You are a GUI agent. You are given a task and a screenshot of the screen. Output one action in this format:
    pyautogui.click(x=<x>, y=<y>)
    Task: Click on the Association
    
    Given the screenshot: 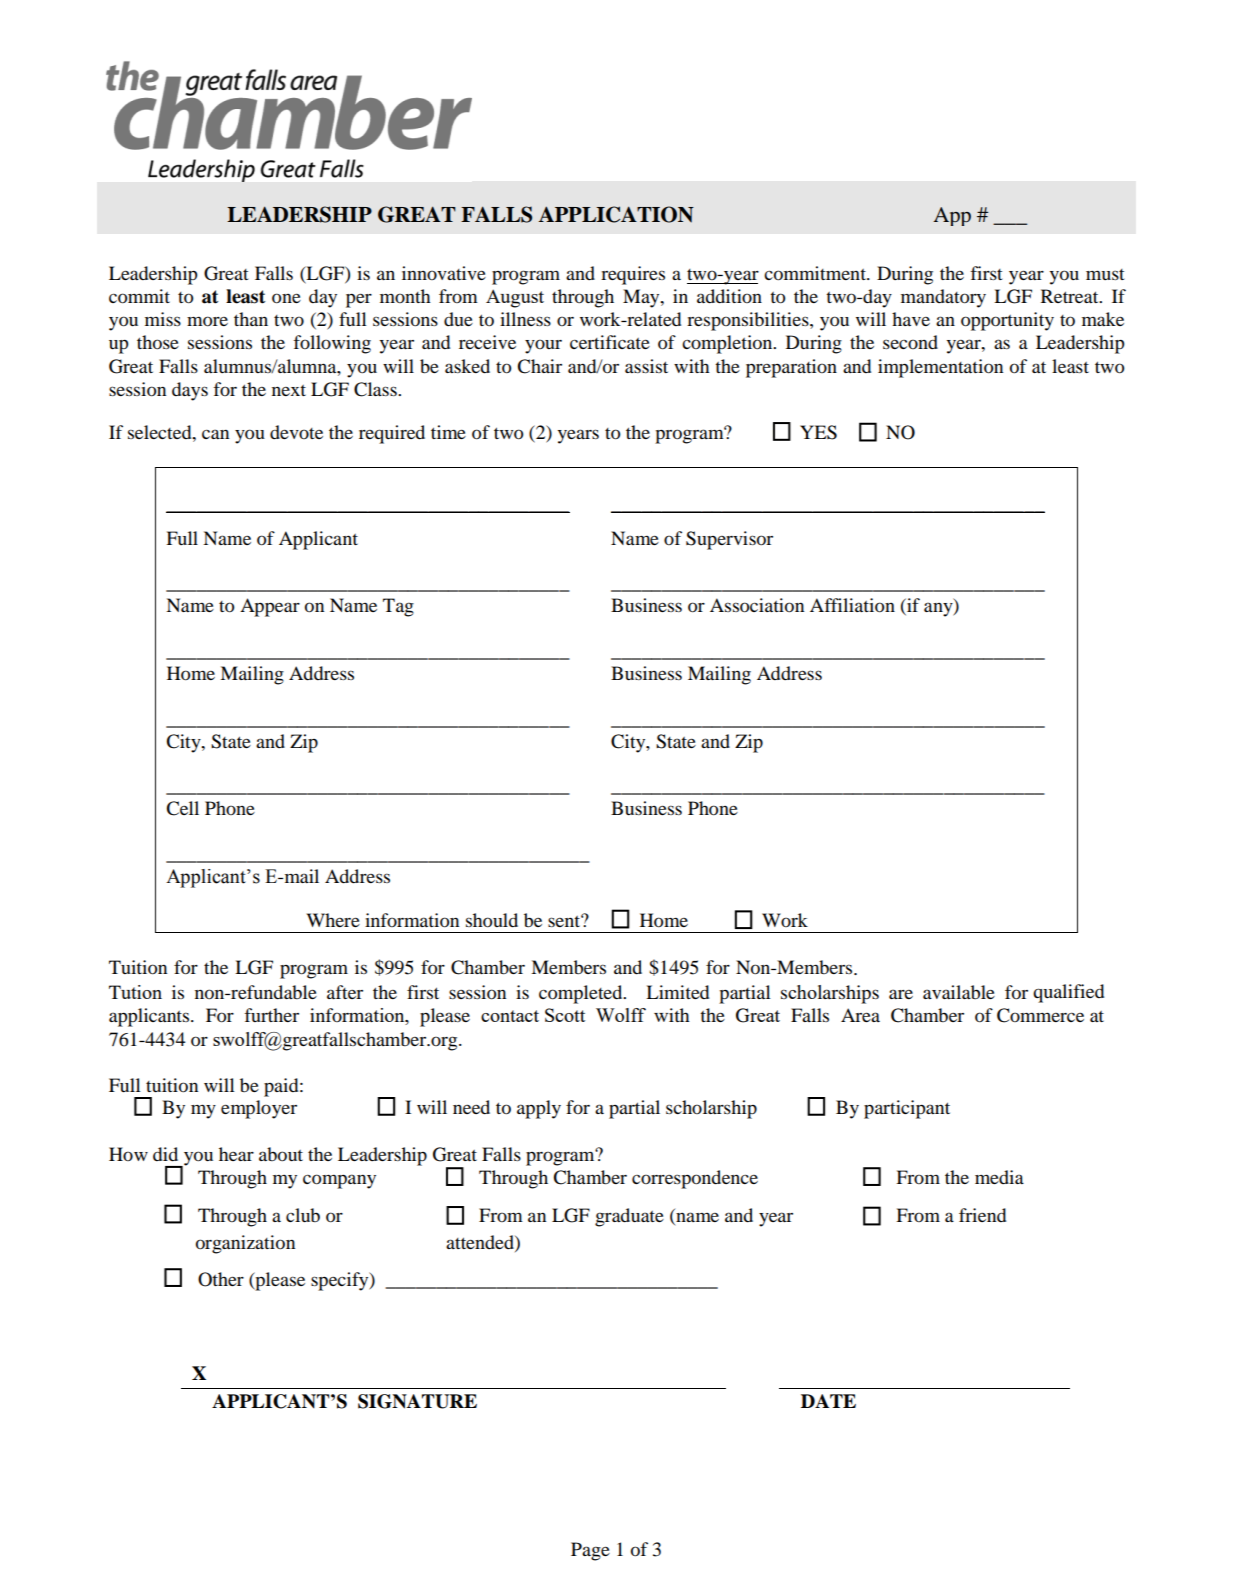 What is the action you would take?
    pyautogui.click(x=757, y=605)
